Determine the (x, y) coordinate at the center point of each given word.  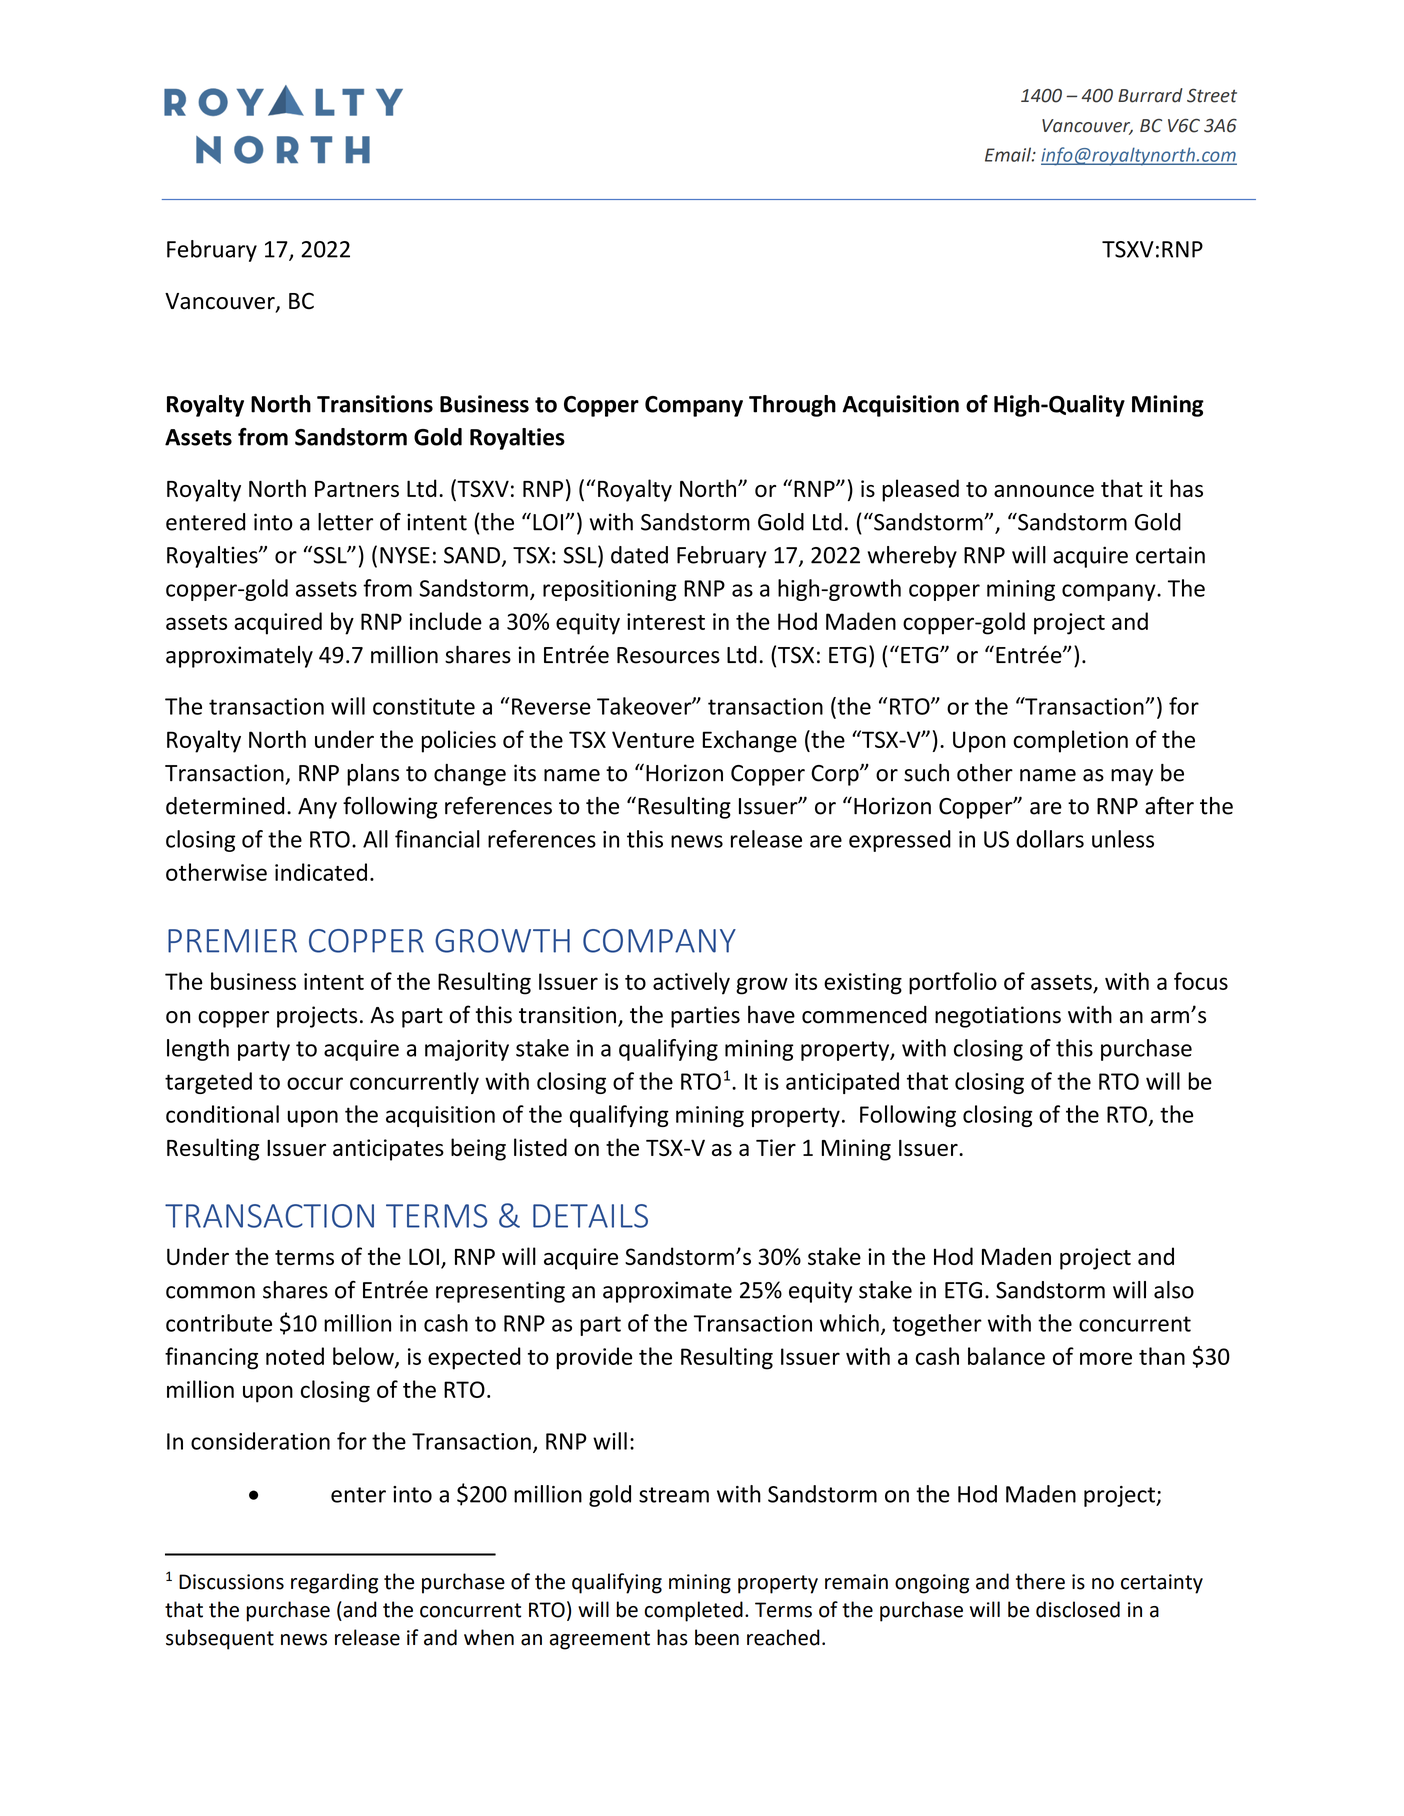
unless (1123, 839)
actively (691, 983)
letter (345, 522)
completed (693, 1611)
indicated (321, 872)
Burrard (1150, 95)
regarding (334, 1583)
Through (792, 406)
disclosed (1078, 1609)
